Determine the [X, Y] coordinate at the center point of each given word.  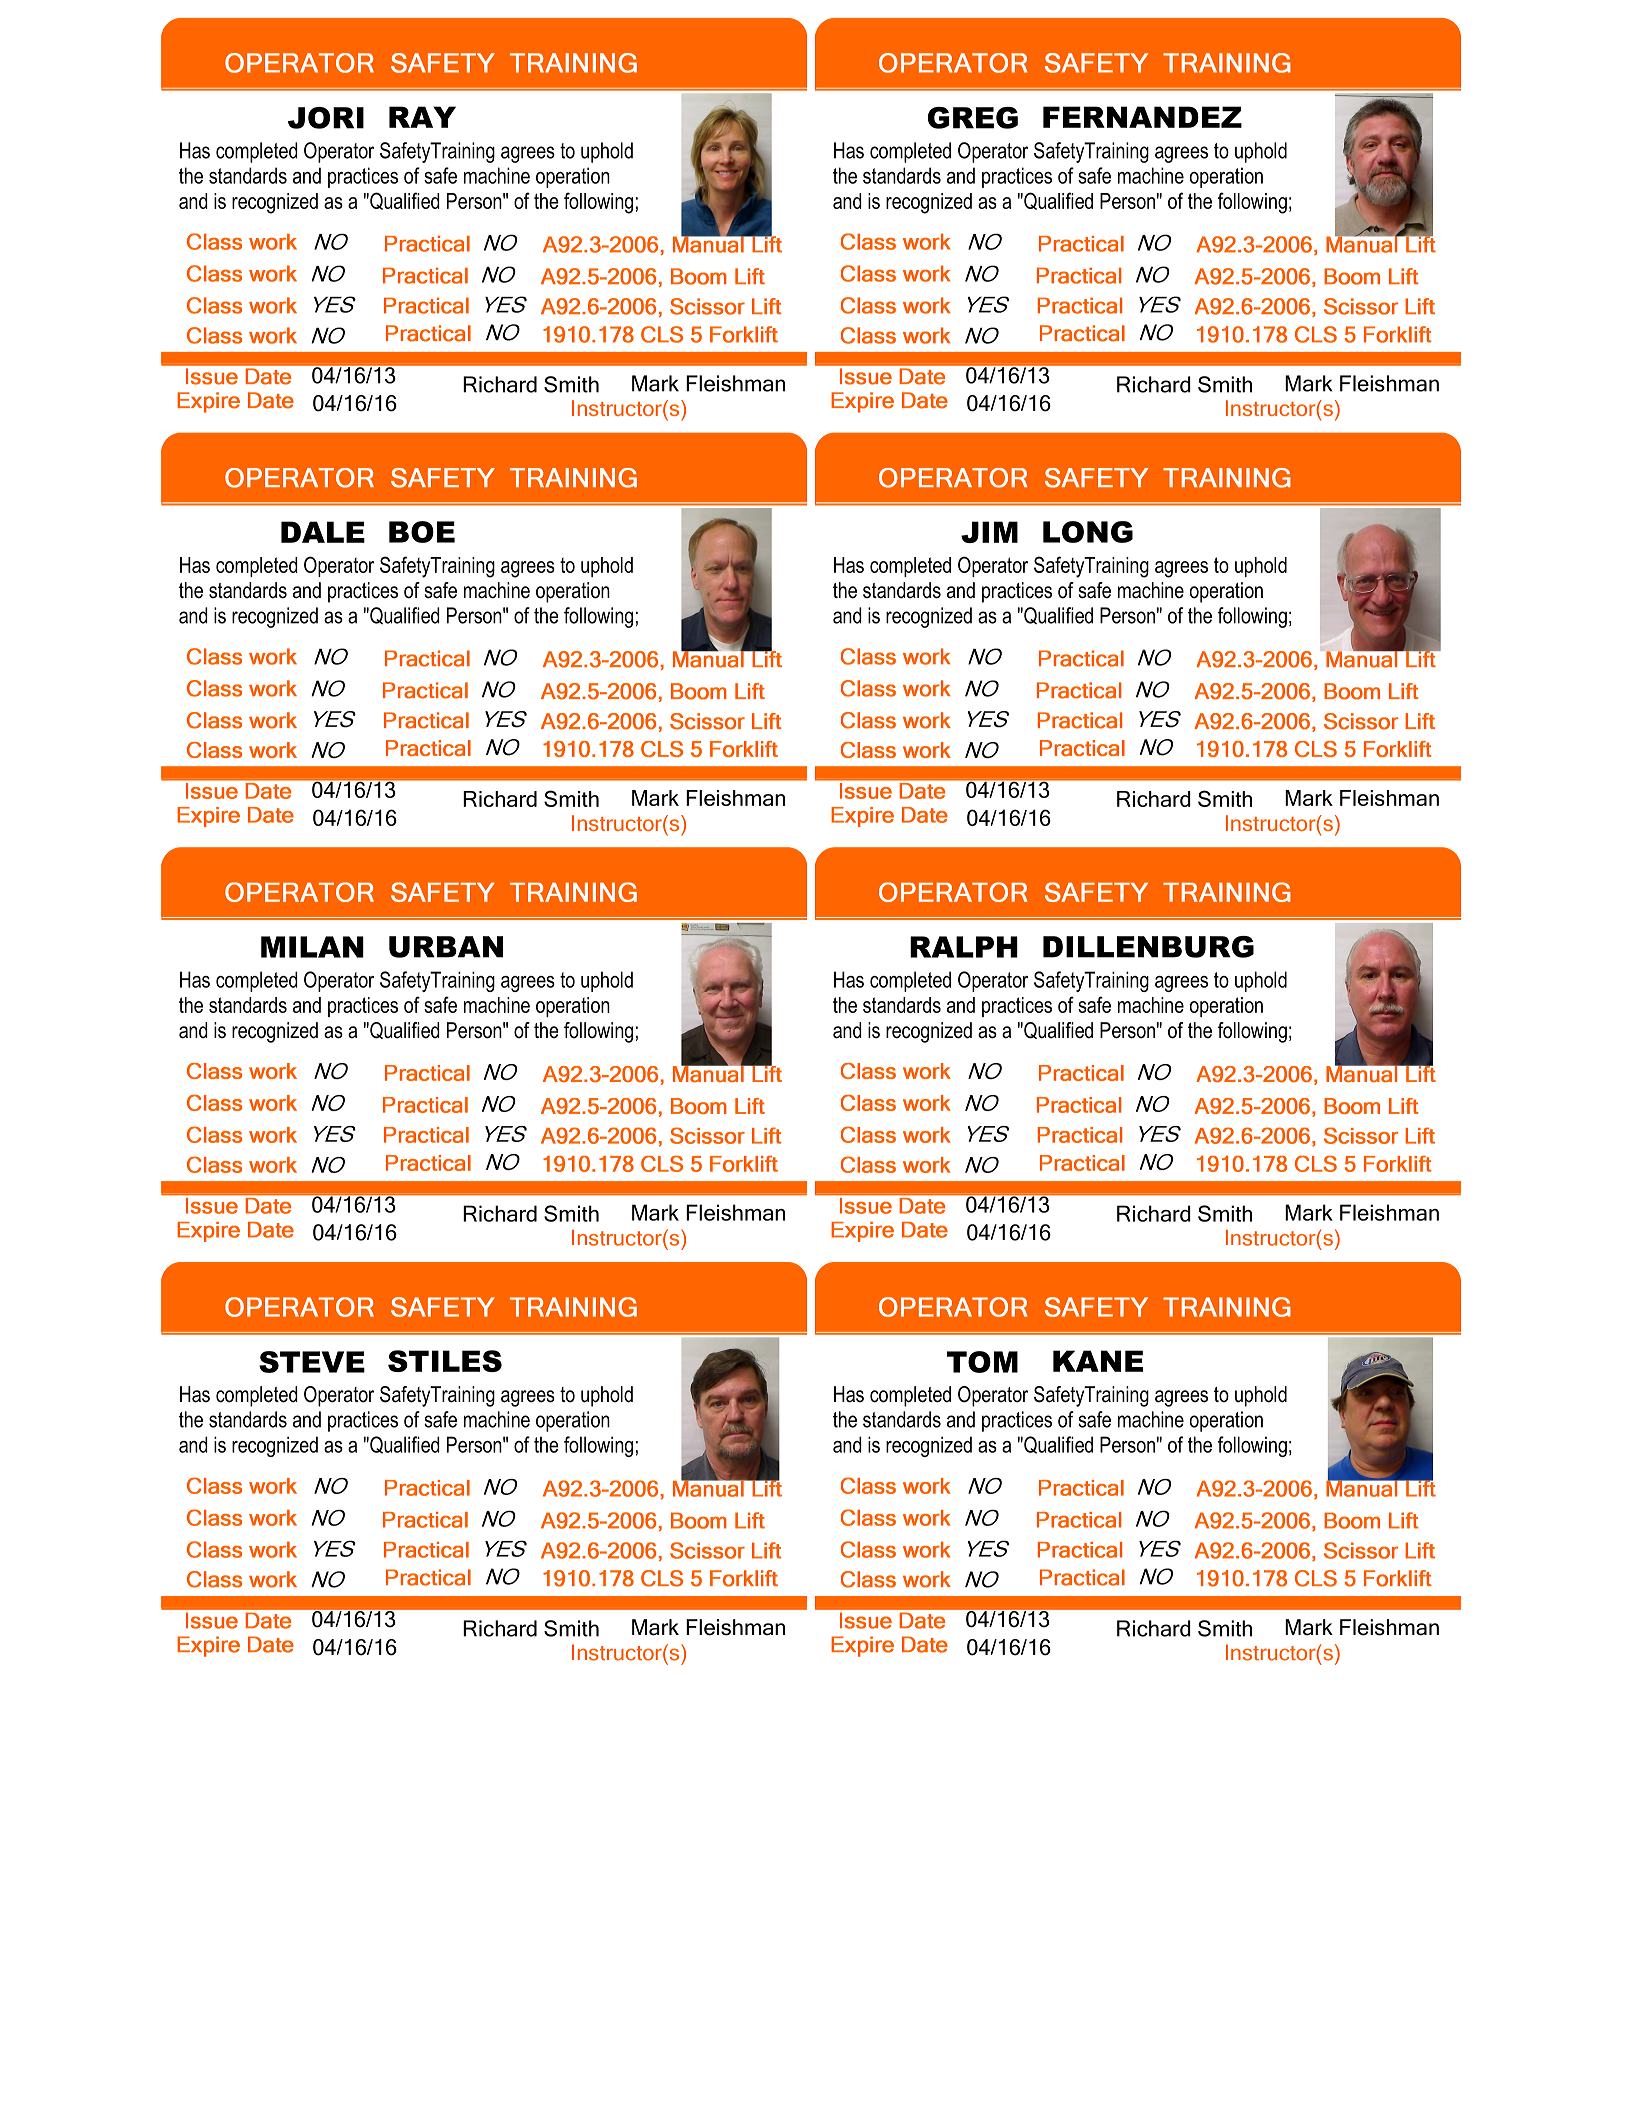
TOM [982, 1362]
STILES [445, 1361]
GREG [973, 118]
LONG [1088, 532]
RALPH [964, 947]
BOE [422, 532]
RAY [422, 117]
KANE [1098, 1361]
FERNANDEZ [1142, 117]
